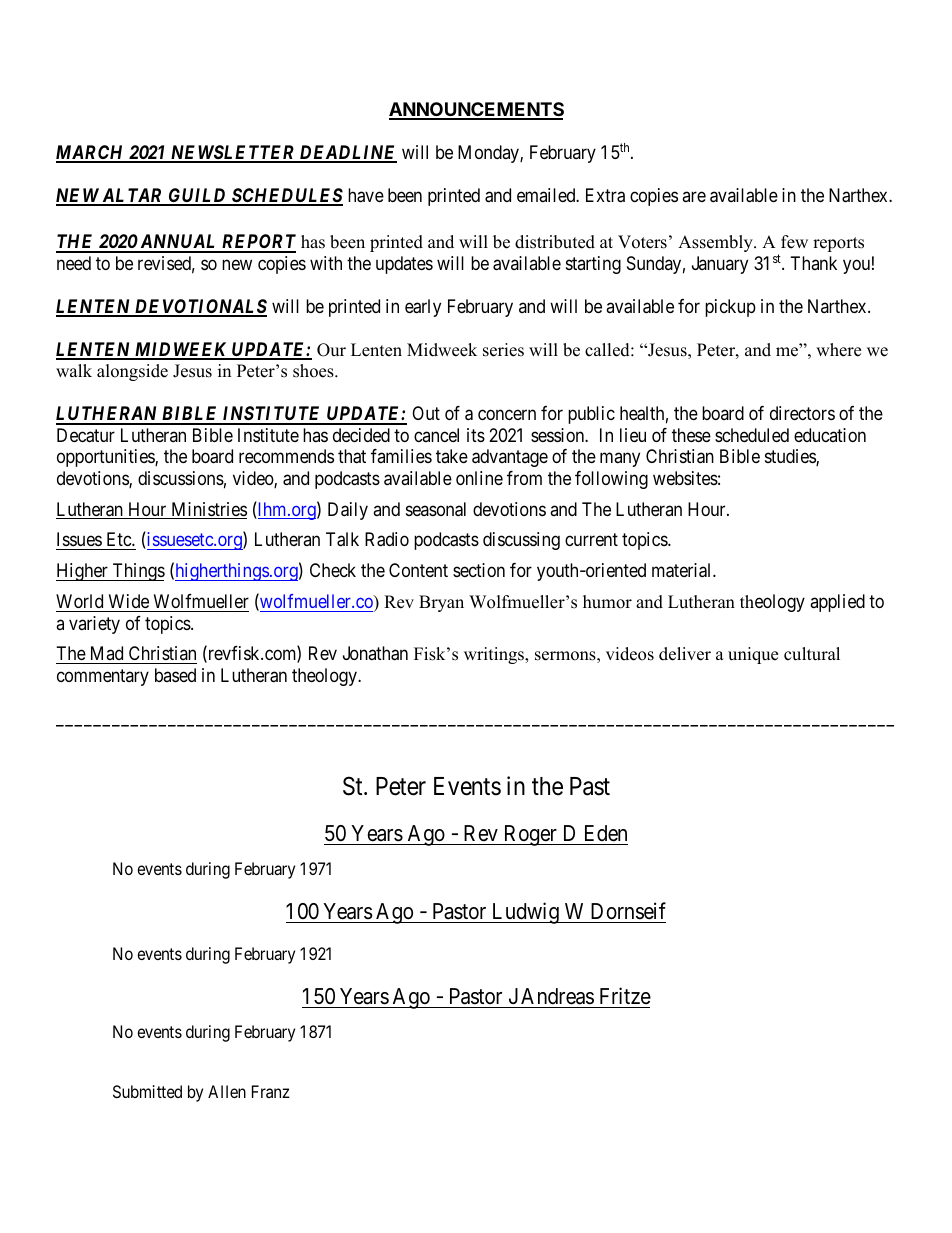  What do you see at coordinates (147, 1091) in the document?
I see `Submitted` at bounding box center [147, 1091].
